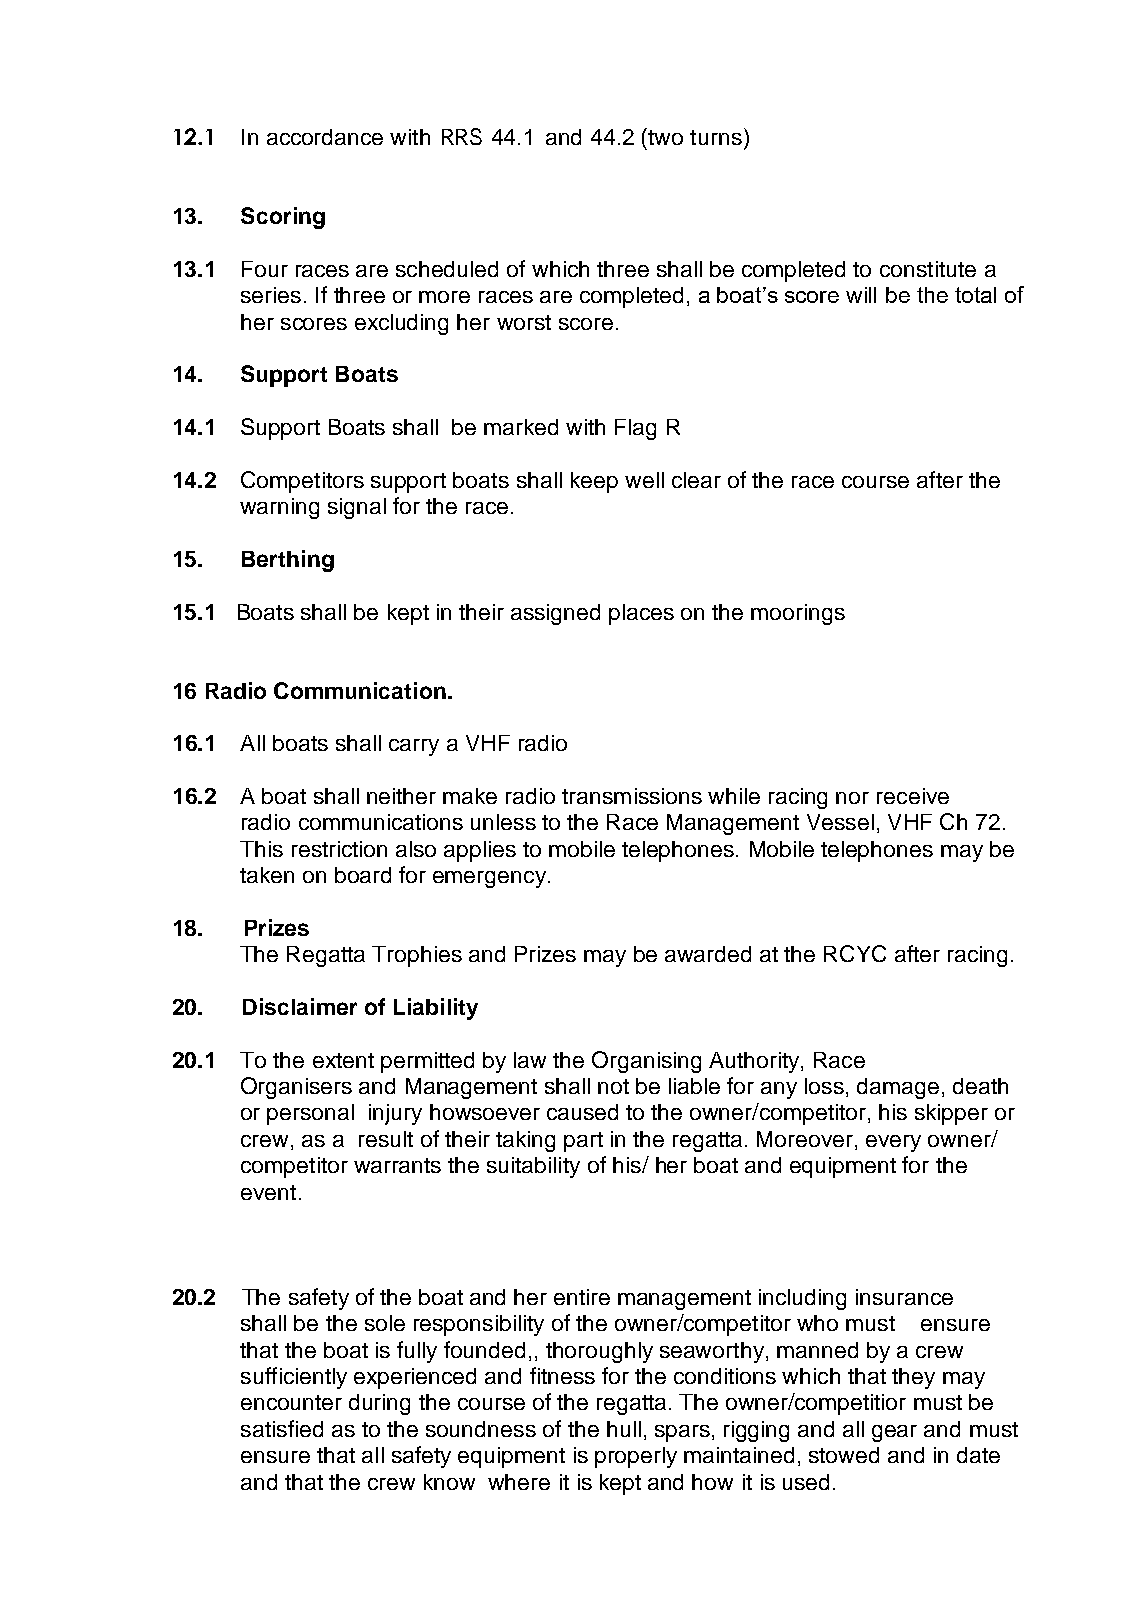  Describe the element at coordinates (357, 508) in the image. I see `signal` at that location.
